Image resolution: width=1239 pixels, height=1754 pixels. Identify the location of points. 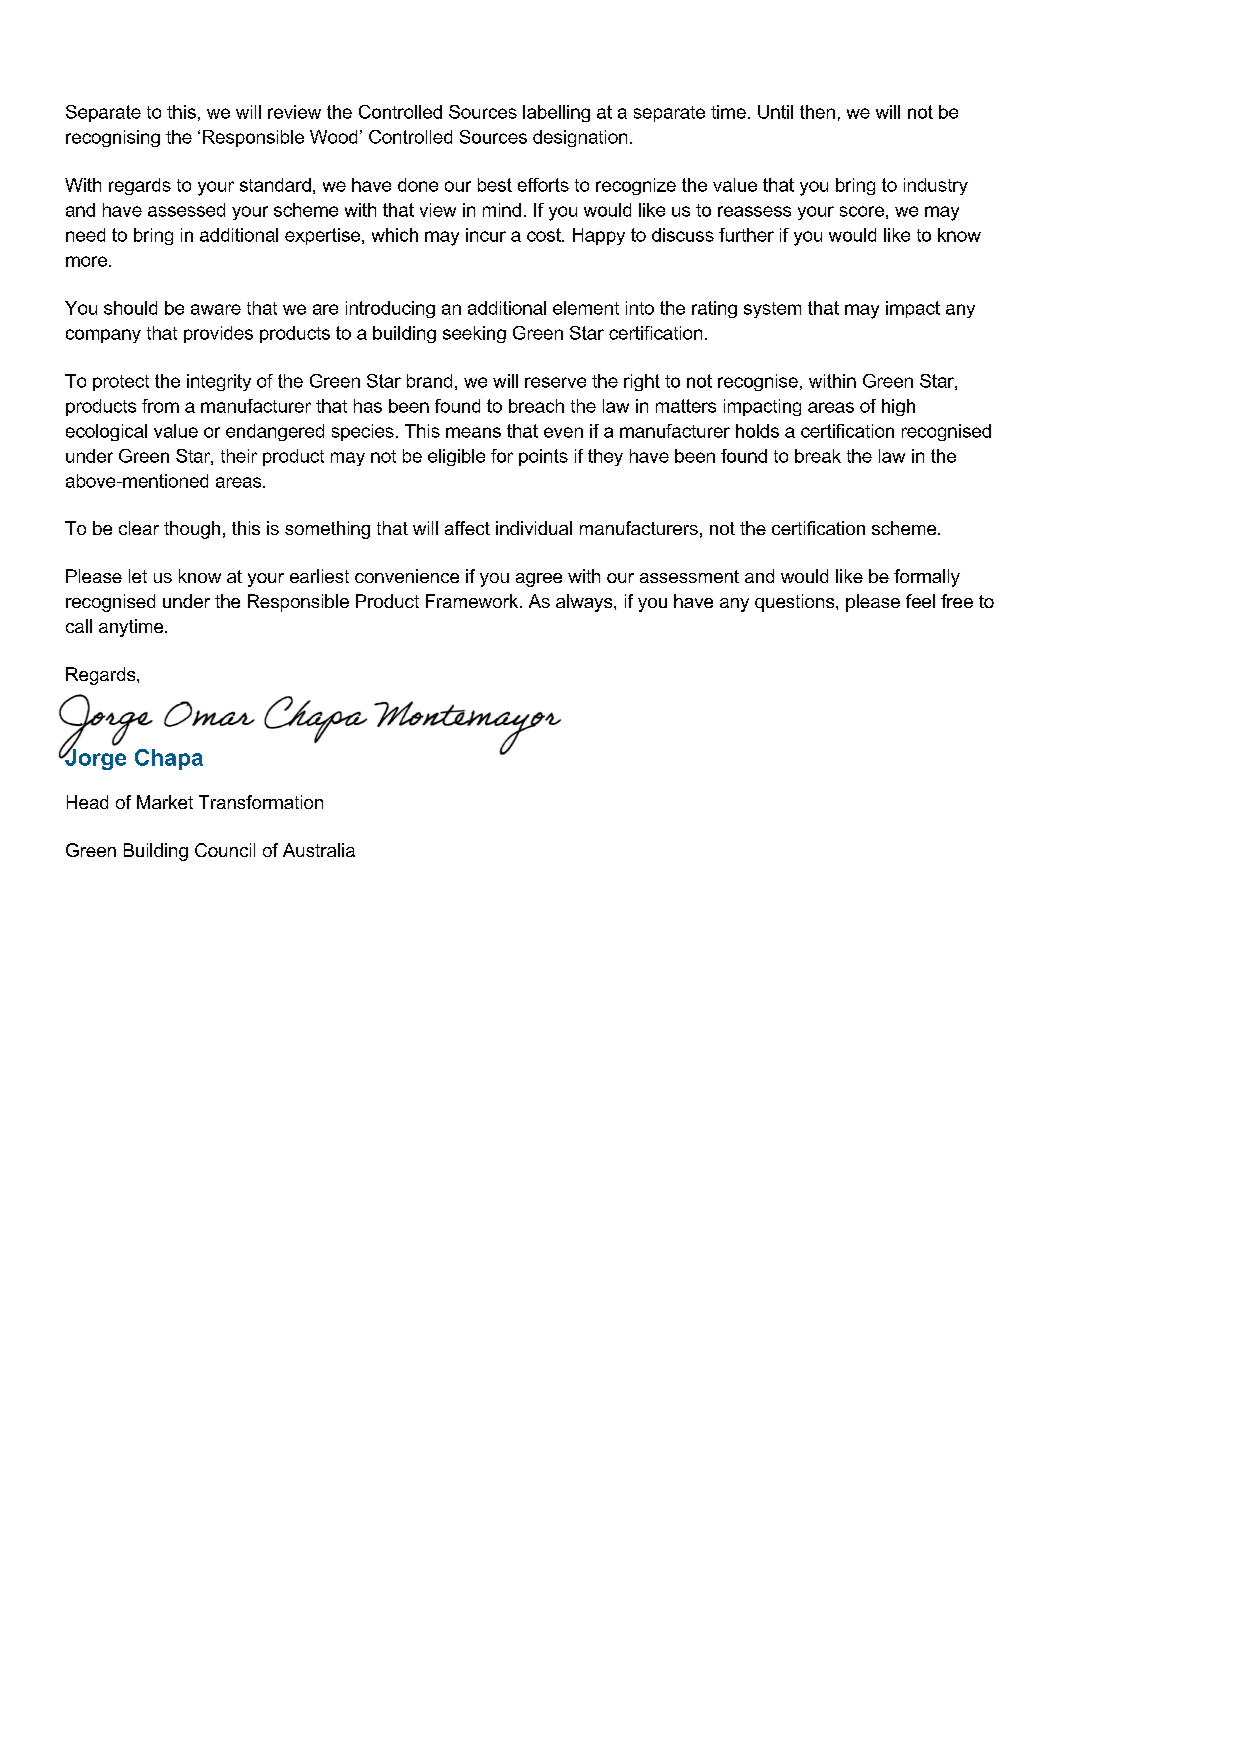
(543, 457).
